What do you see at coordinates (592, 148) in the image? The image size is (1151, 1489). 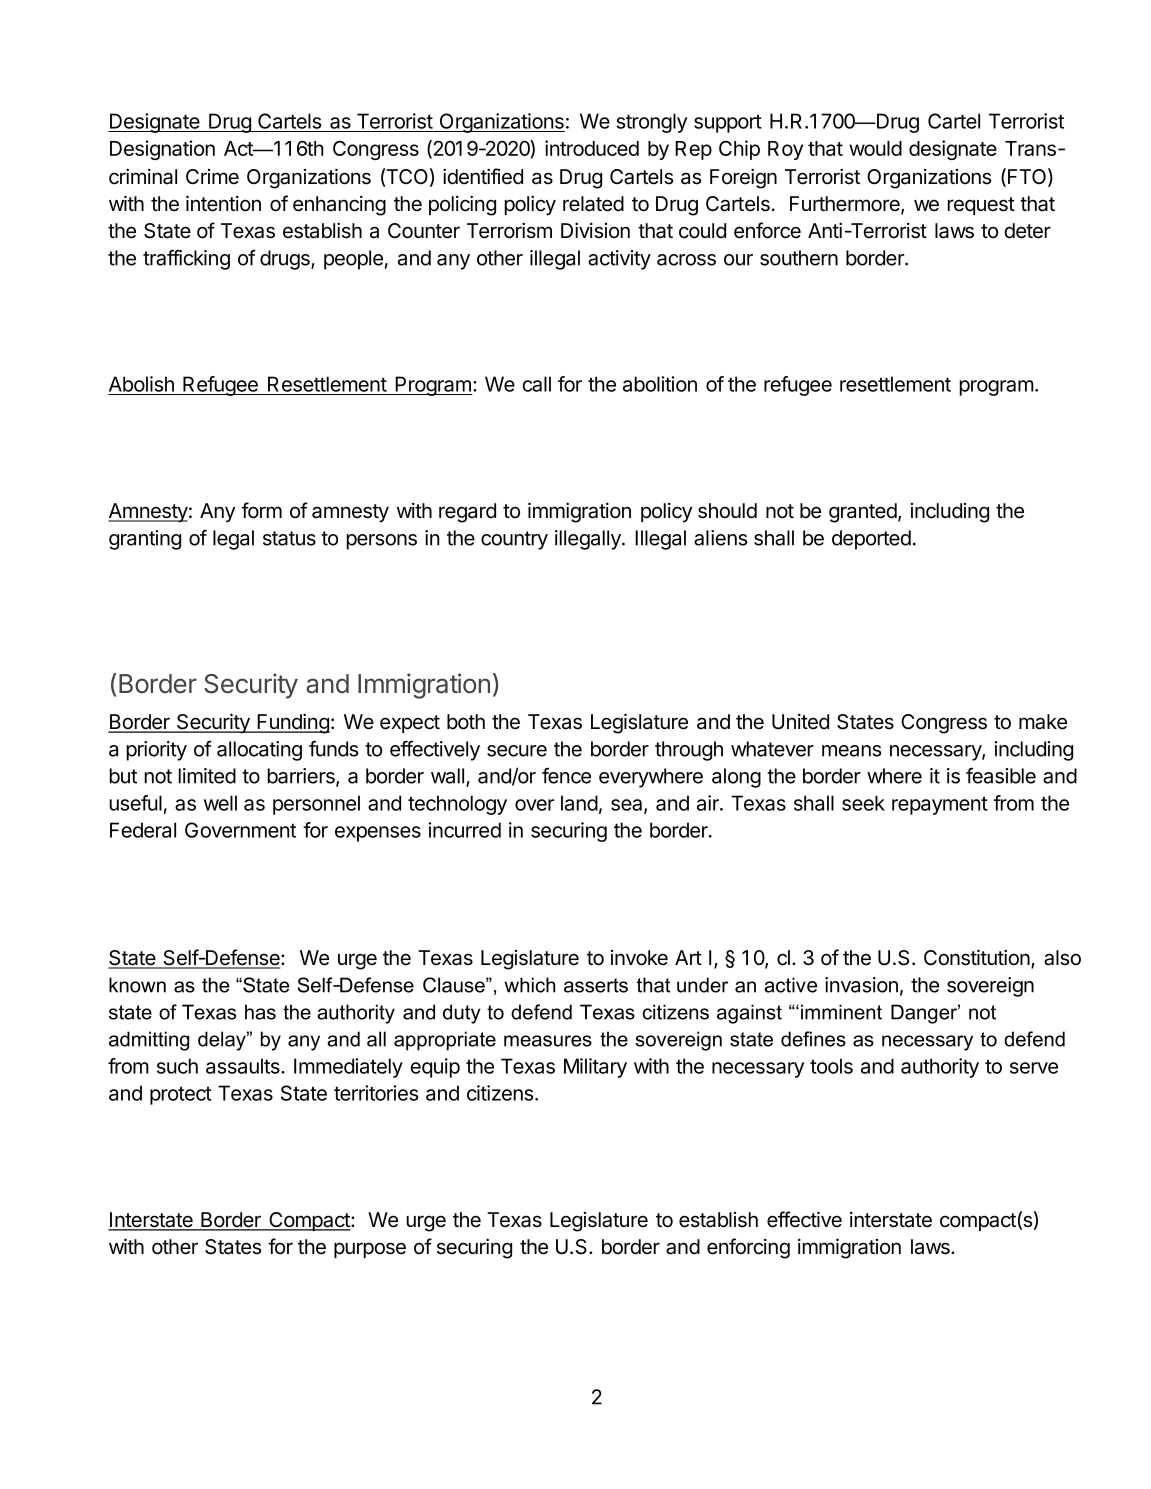 I see `introduced` at bounding box center [592, 148].
